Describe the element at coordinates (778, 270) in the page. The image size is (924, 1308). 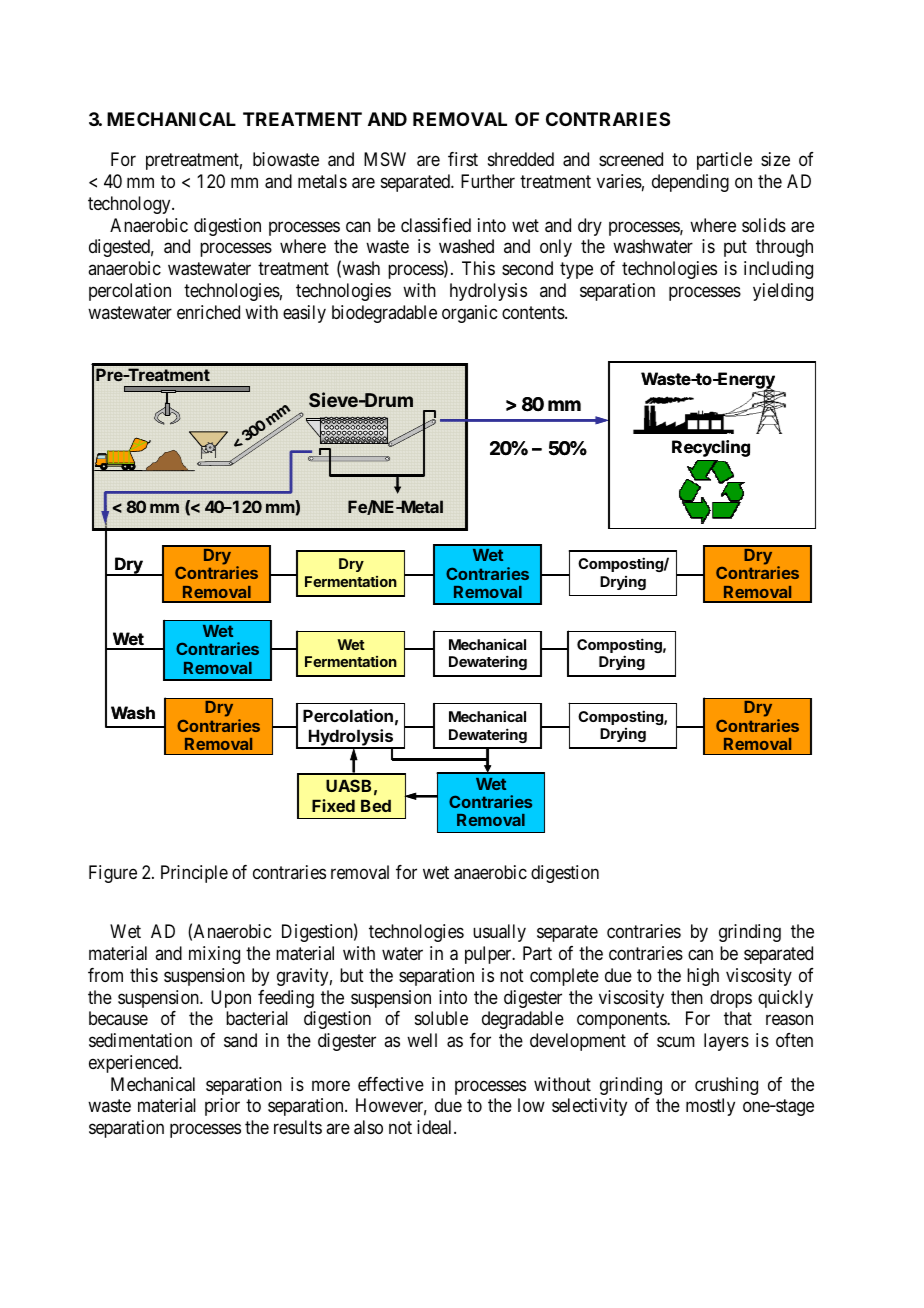
I see `including` at that location.
